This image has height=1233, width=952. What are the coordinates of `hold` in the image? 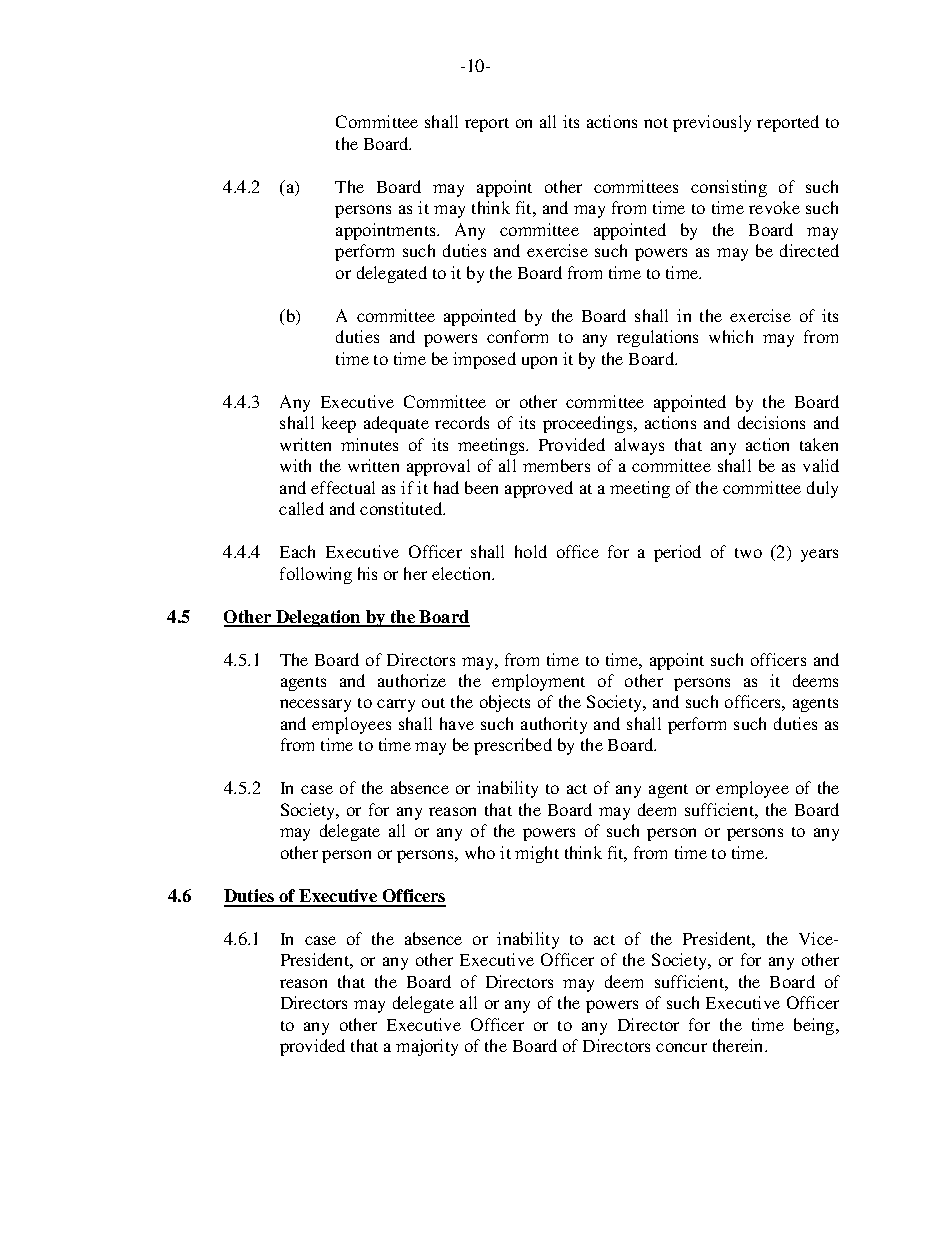 It's located at (531, 551).
